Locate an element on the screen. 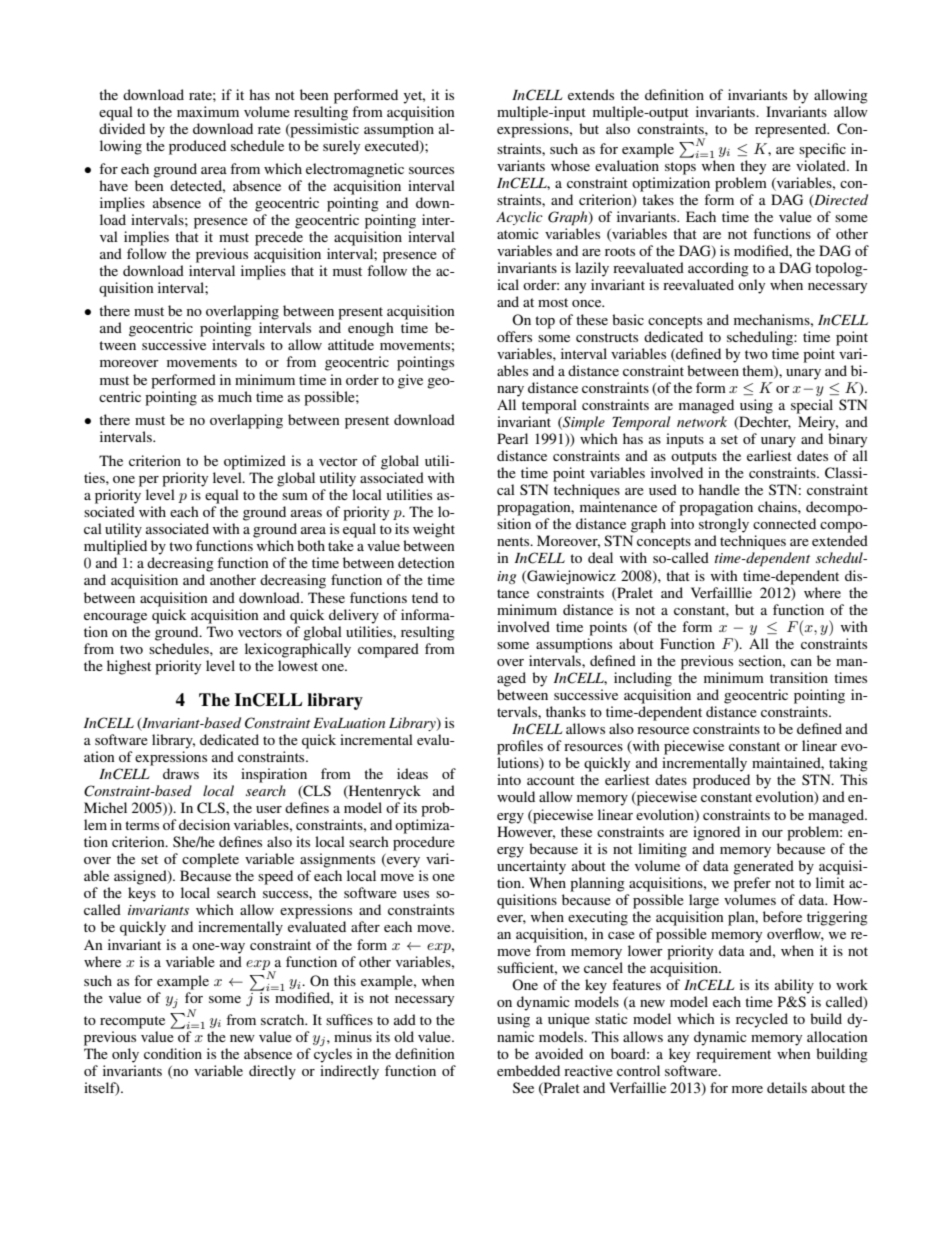  procedure is located at coordinates (424, 843).
